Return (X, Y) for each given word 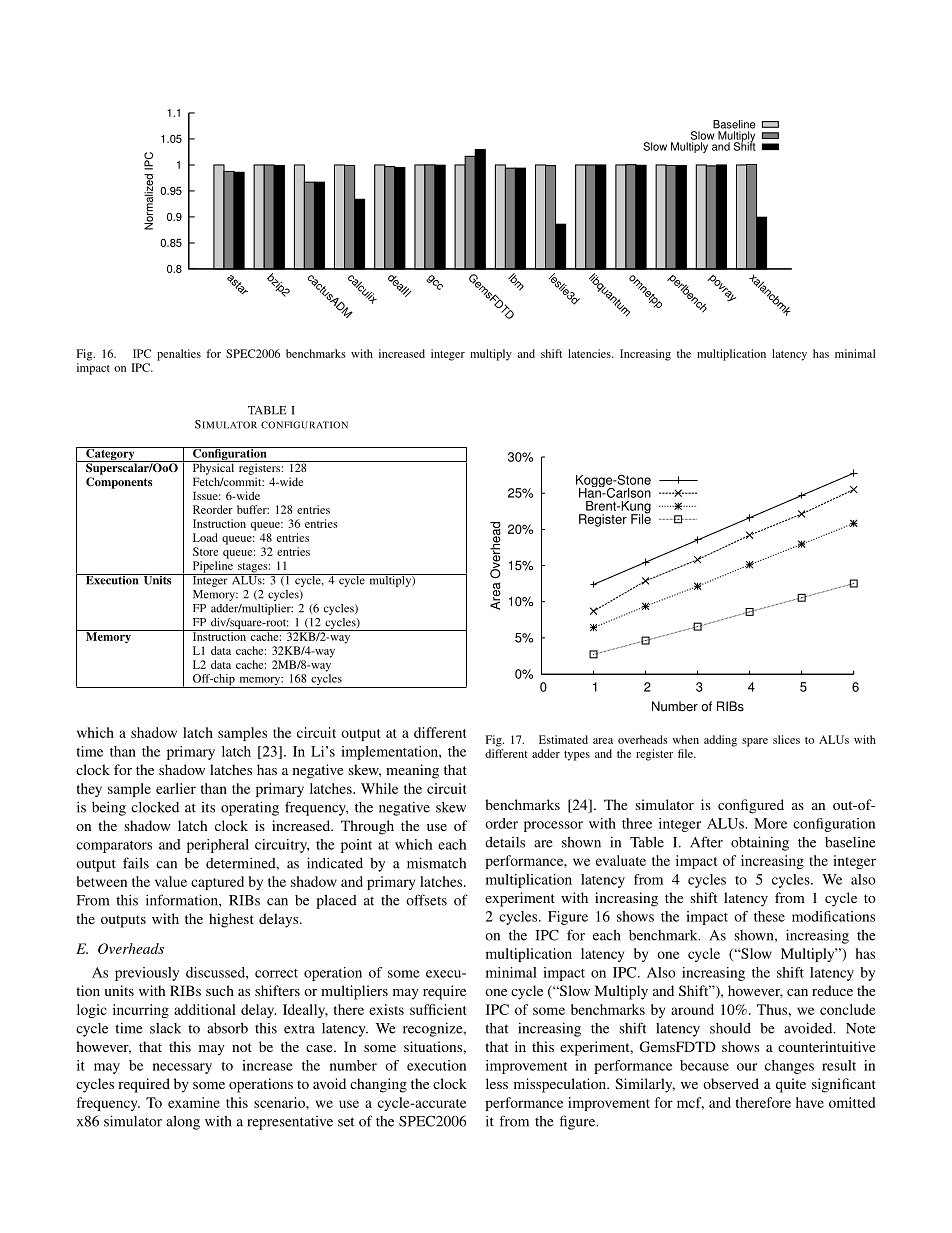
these (769, 916)
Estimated (563, 739)
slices (786, 739)
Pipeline (212, 568)
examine (194, 1102)
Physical (213, 468)
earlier (176, 788)
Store (205, 551)
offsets (426, 900)
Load (205, 537)
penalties (179, 355)
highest (231, 920)
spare (755, 742)
